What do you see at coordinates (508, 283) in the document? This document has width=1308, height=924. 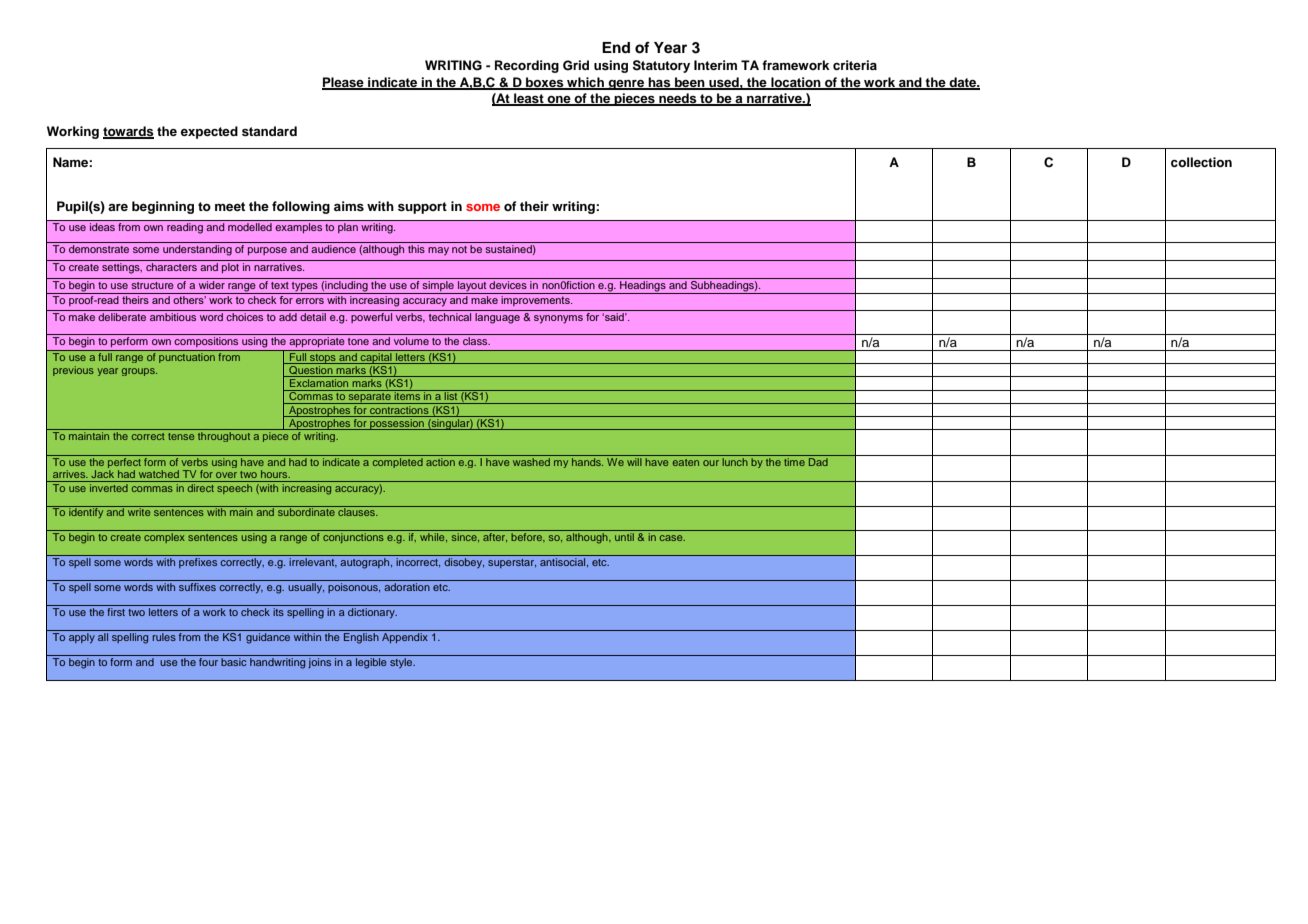 I see `devices` at bounding box center [508, 283].
